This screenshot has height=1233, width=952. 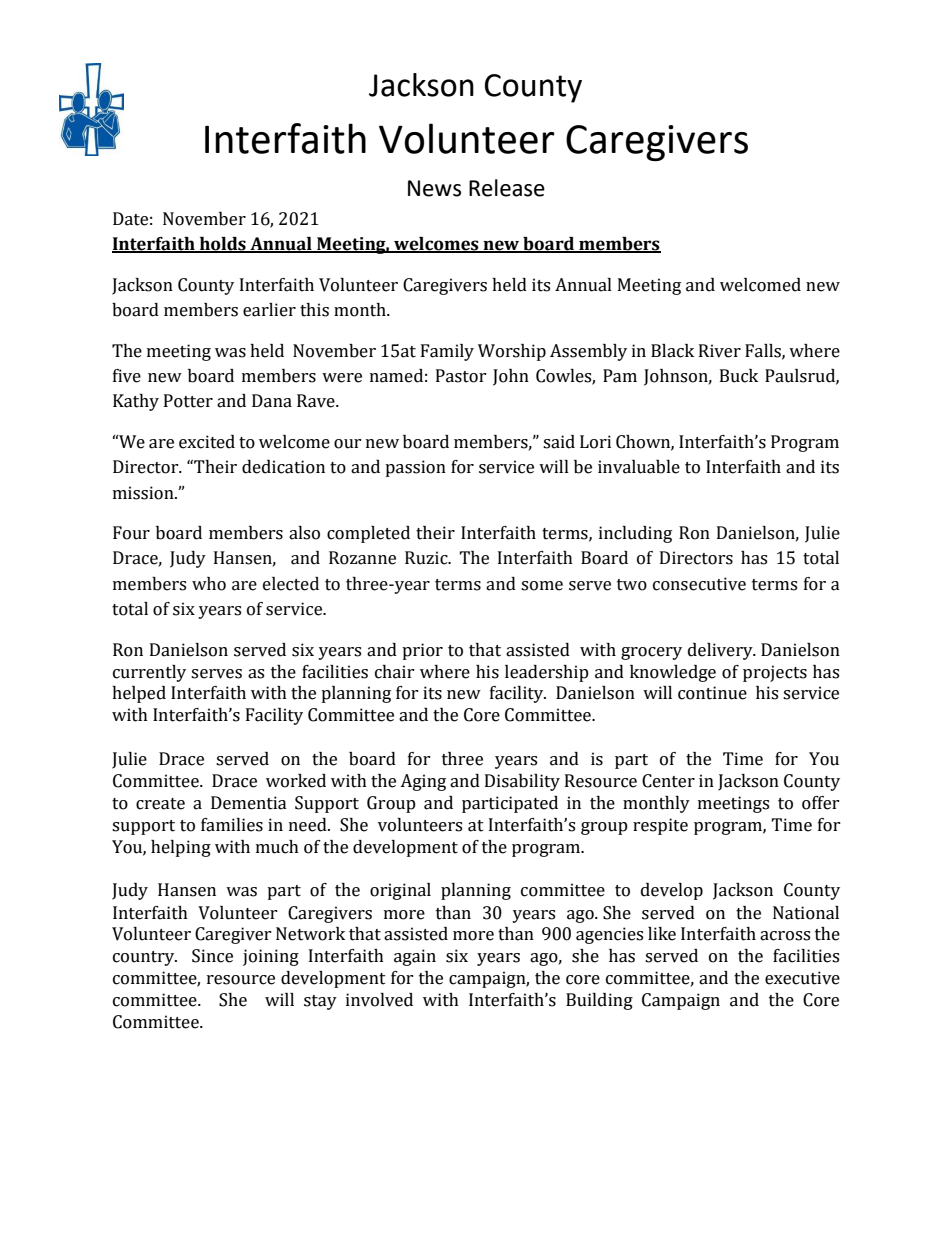 I want to click on who, so click(x=209, y=584).
